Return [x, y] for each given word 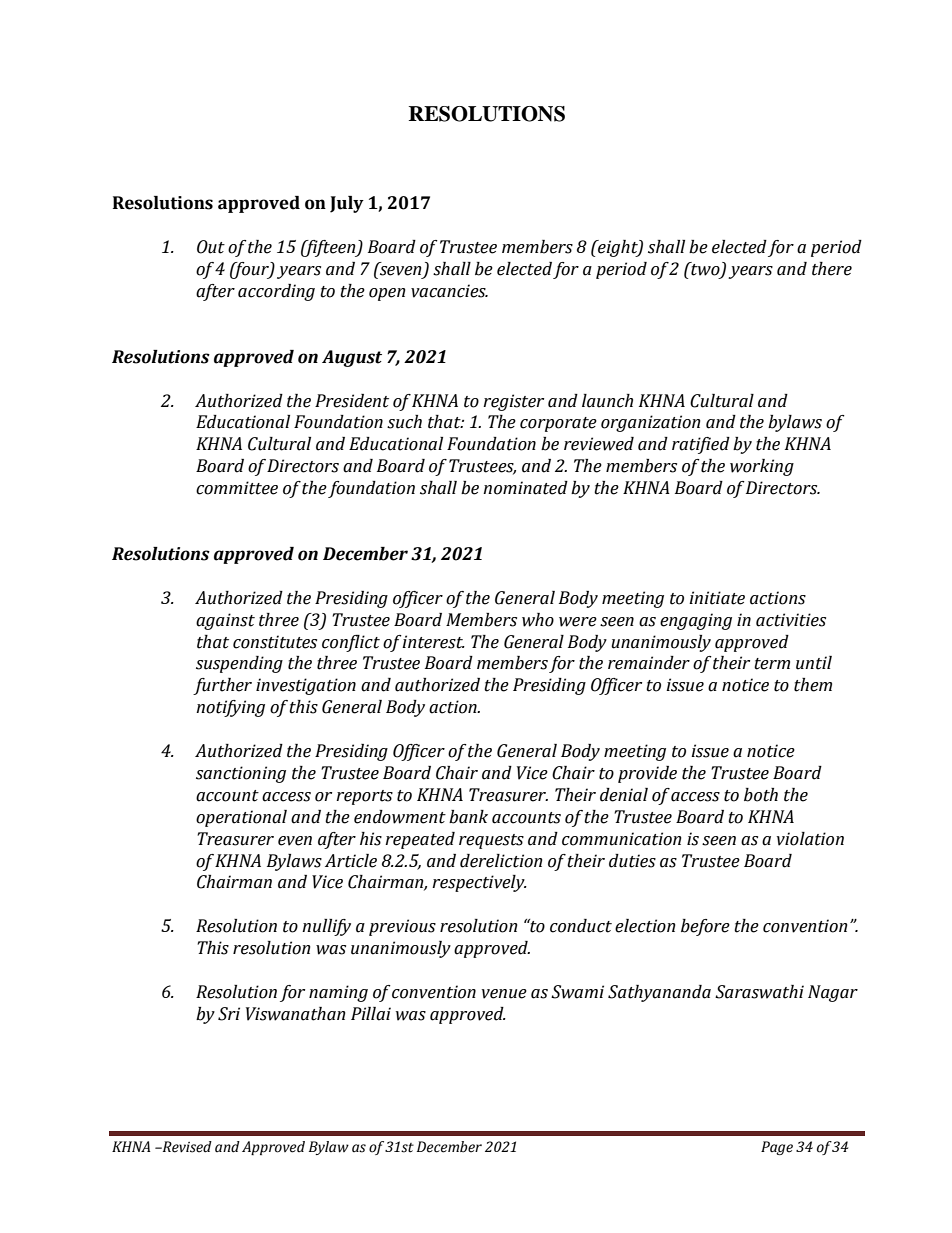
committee [237, 488]
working [762, 467]
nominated [525, 488]
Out [211, 247]
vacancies [449, 291]
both [761, 795]
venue [504, 994]
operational [241, 818]
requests [491, 841]
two [705, 270]
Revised [186, 1147]
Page [777, 1148]
